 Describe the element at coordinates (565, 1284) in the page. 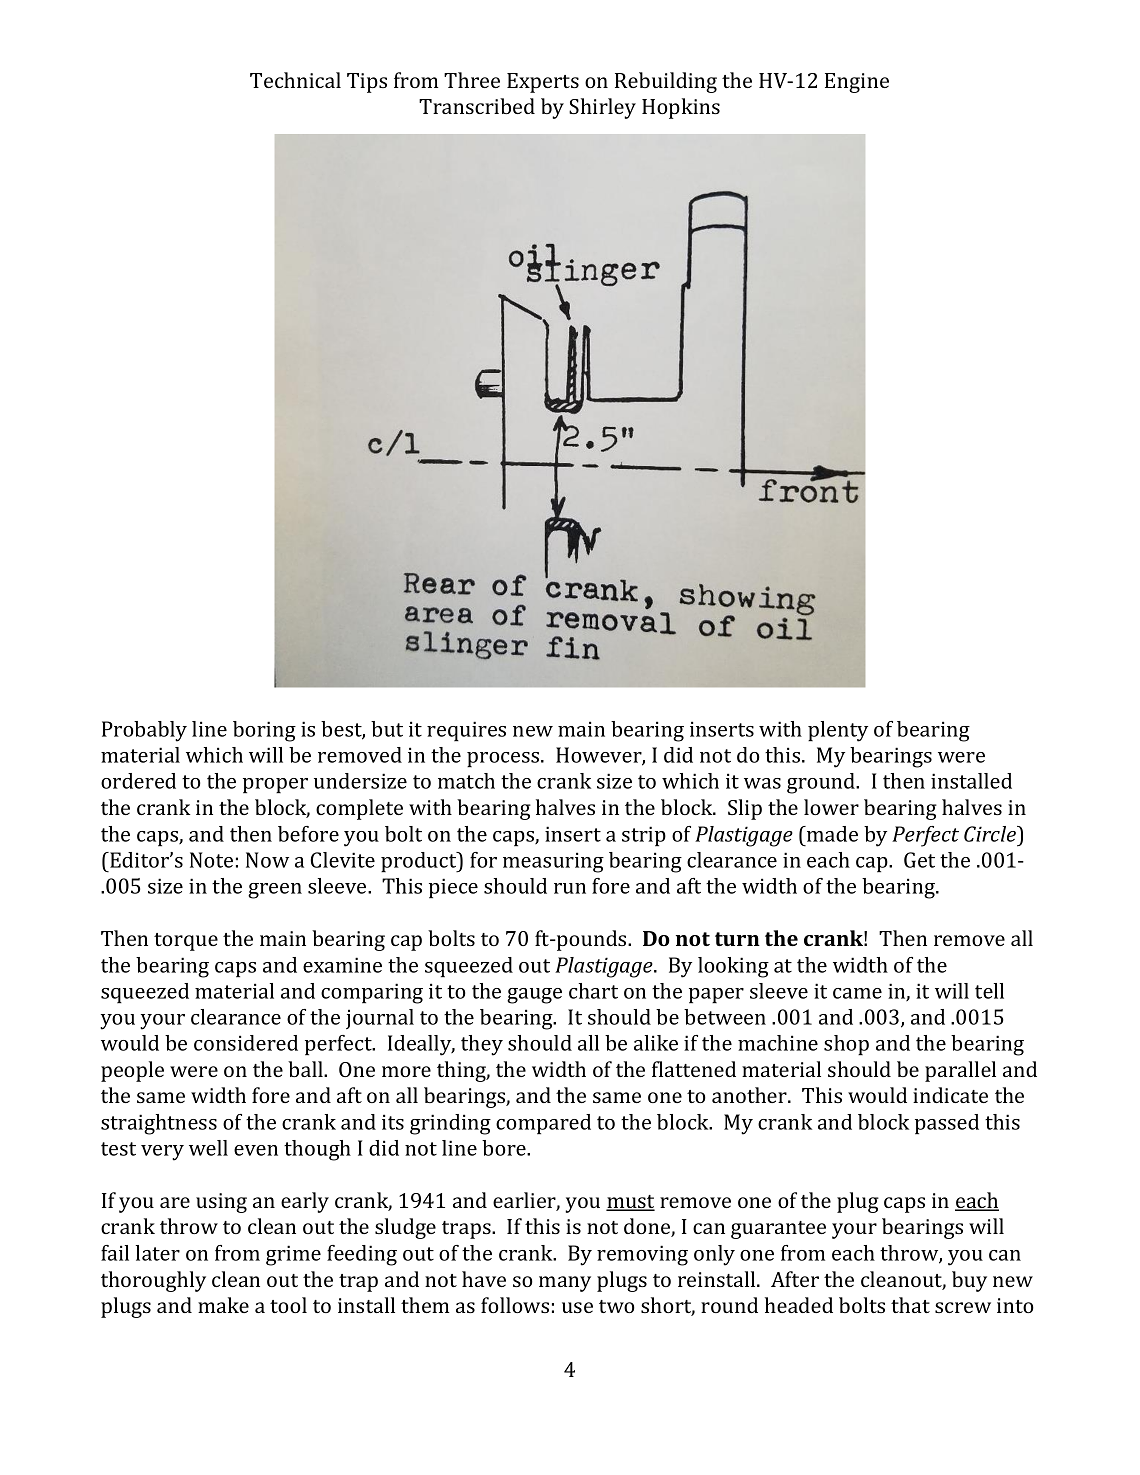

I see `many` at that location.
